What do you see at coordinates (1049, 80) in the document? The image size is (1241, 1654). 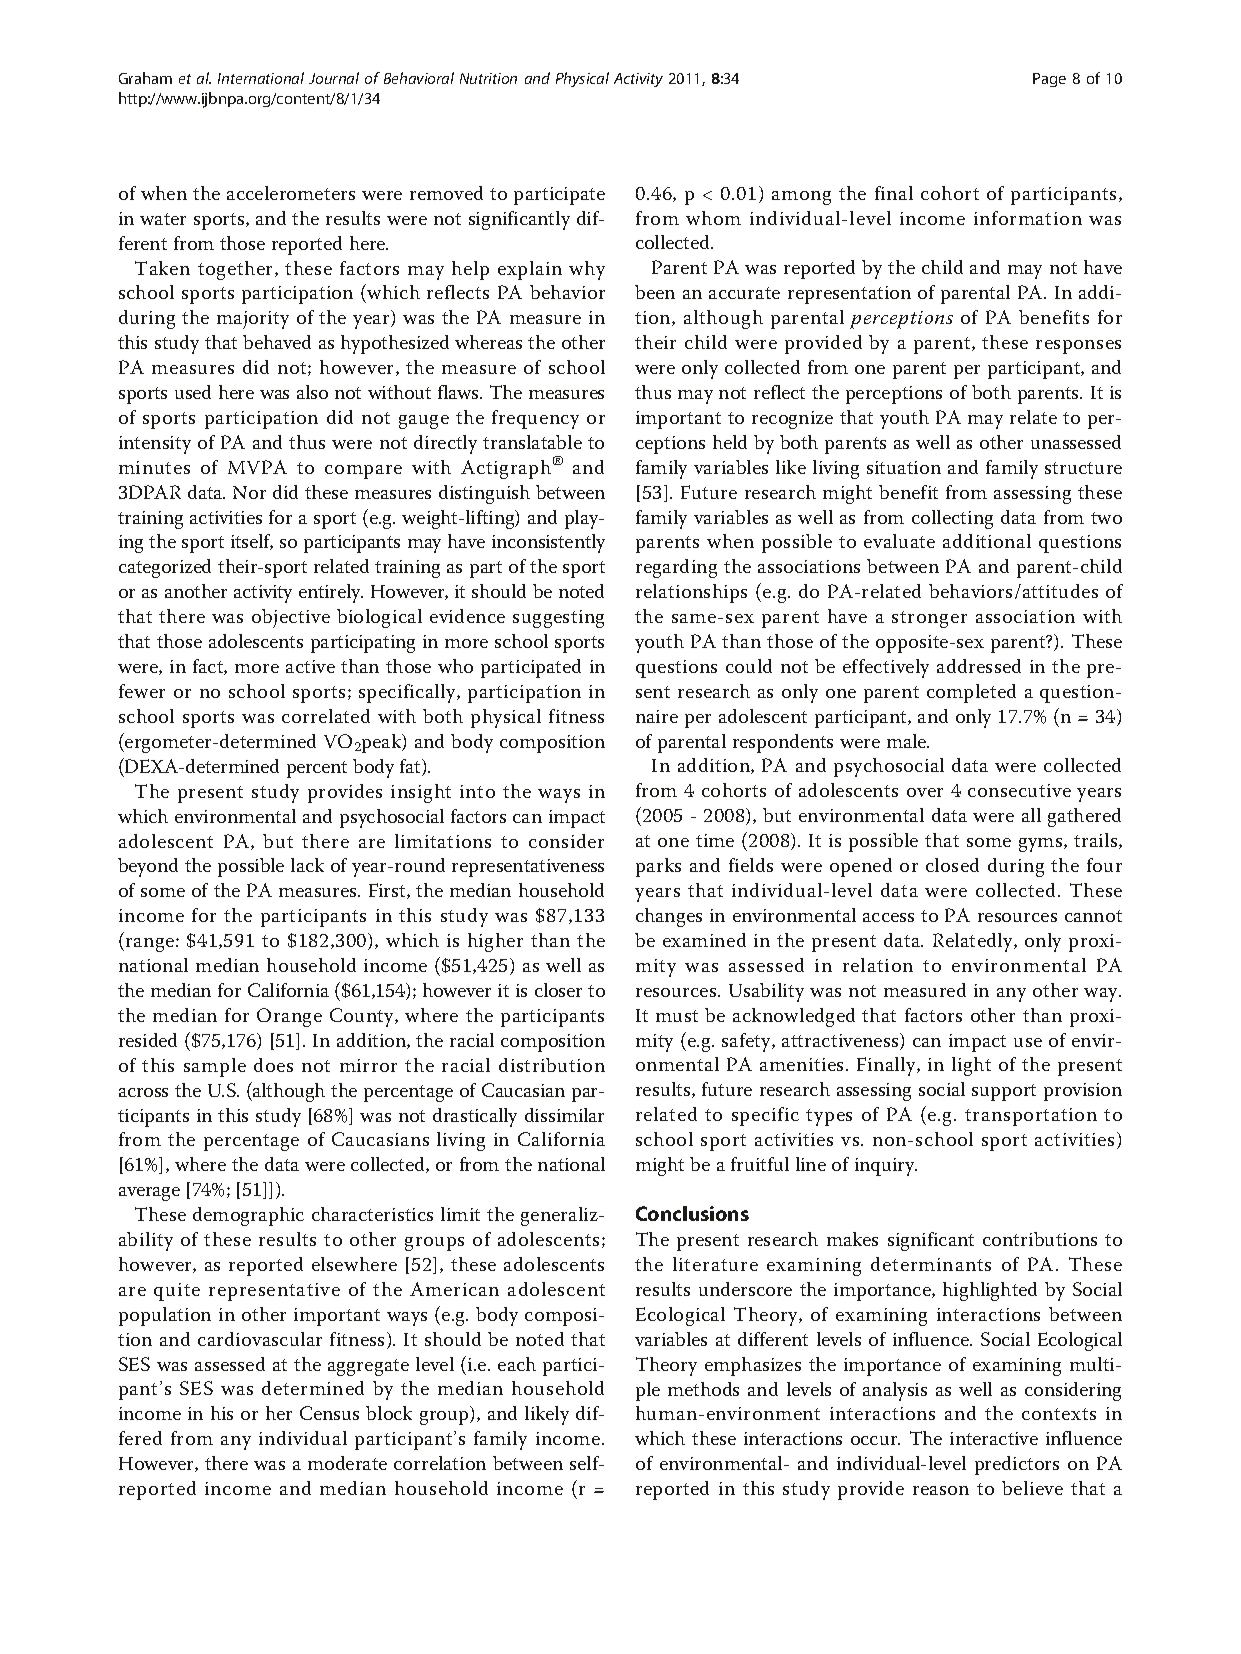 I see `Page` at bounding box center [1049, 80].
